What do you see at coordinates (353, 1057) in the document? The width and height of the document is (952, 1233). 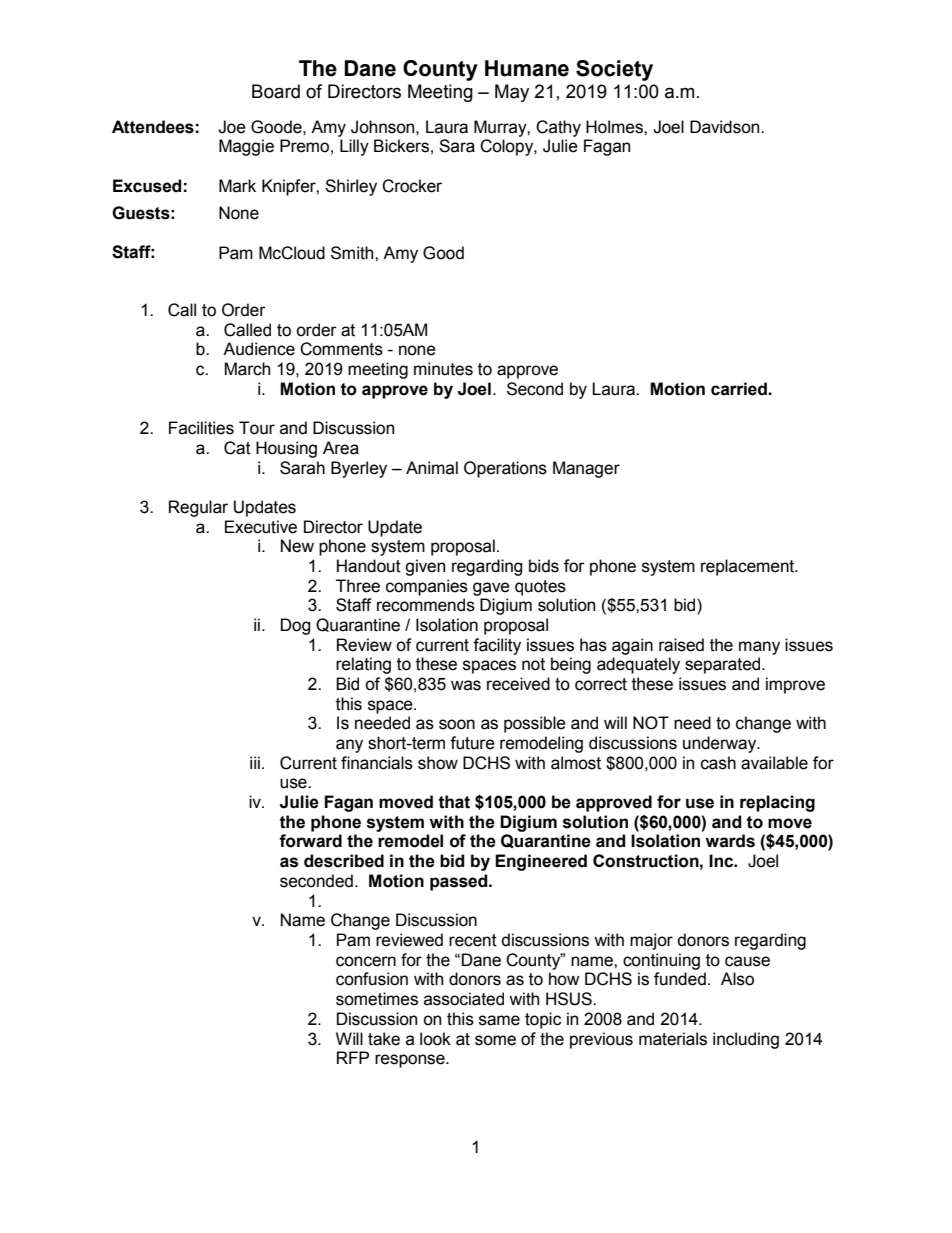 I see `RFP` at bounding box center [353, 1057].
